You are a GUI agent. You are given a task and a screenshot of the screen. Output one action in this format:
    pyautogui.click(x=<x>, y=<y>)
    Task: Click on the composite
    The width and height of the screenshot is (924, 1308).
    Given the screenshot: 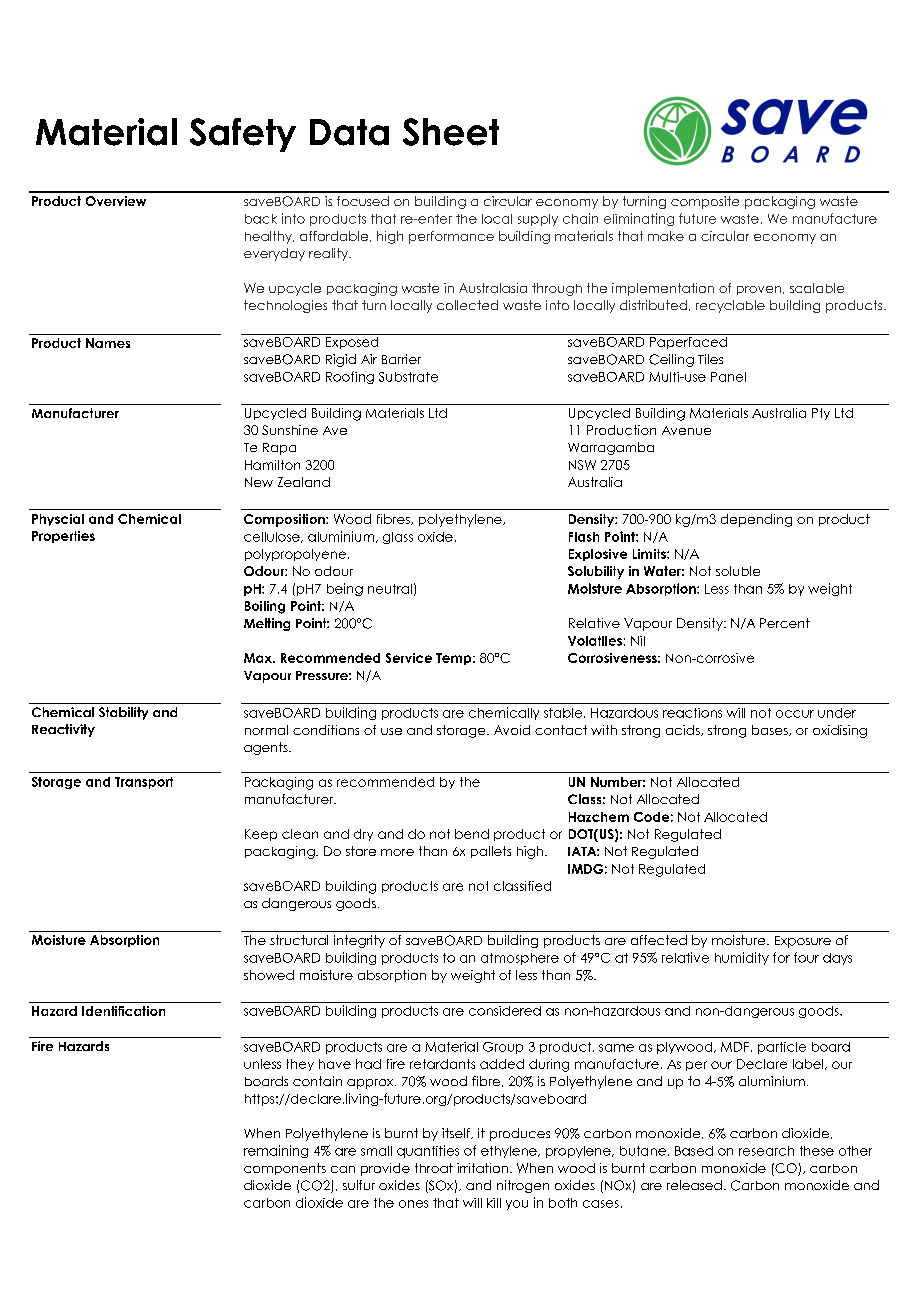 What is the action you would take?
    pyautogui.click(x=705, y=202)
